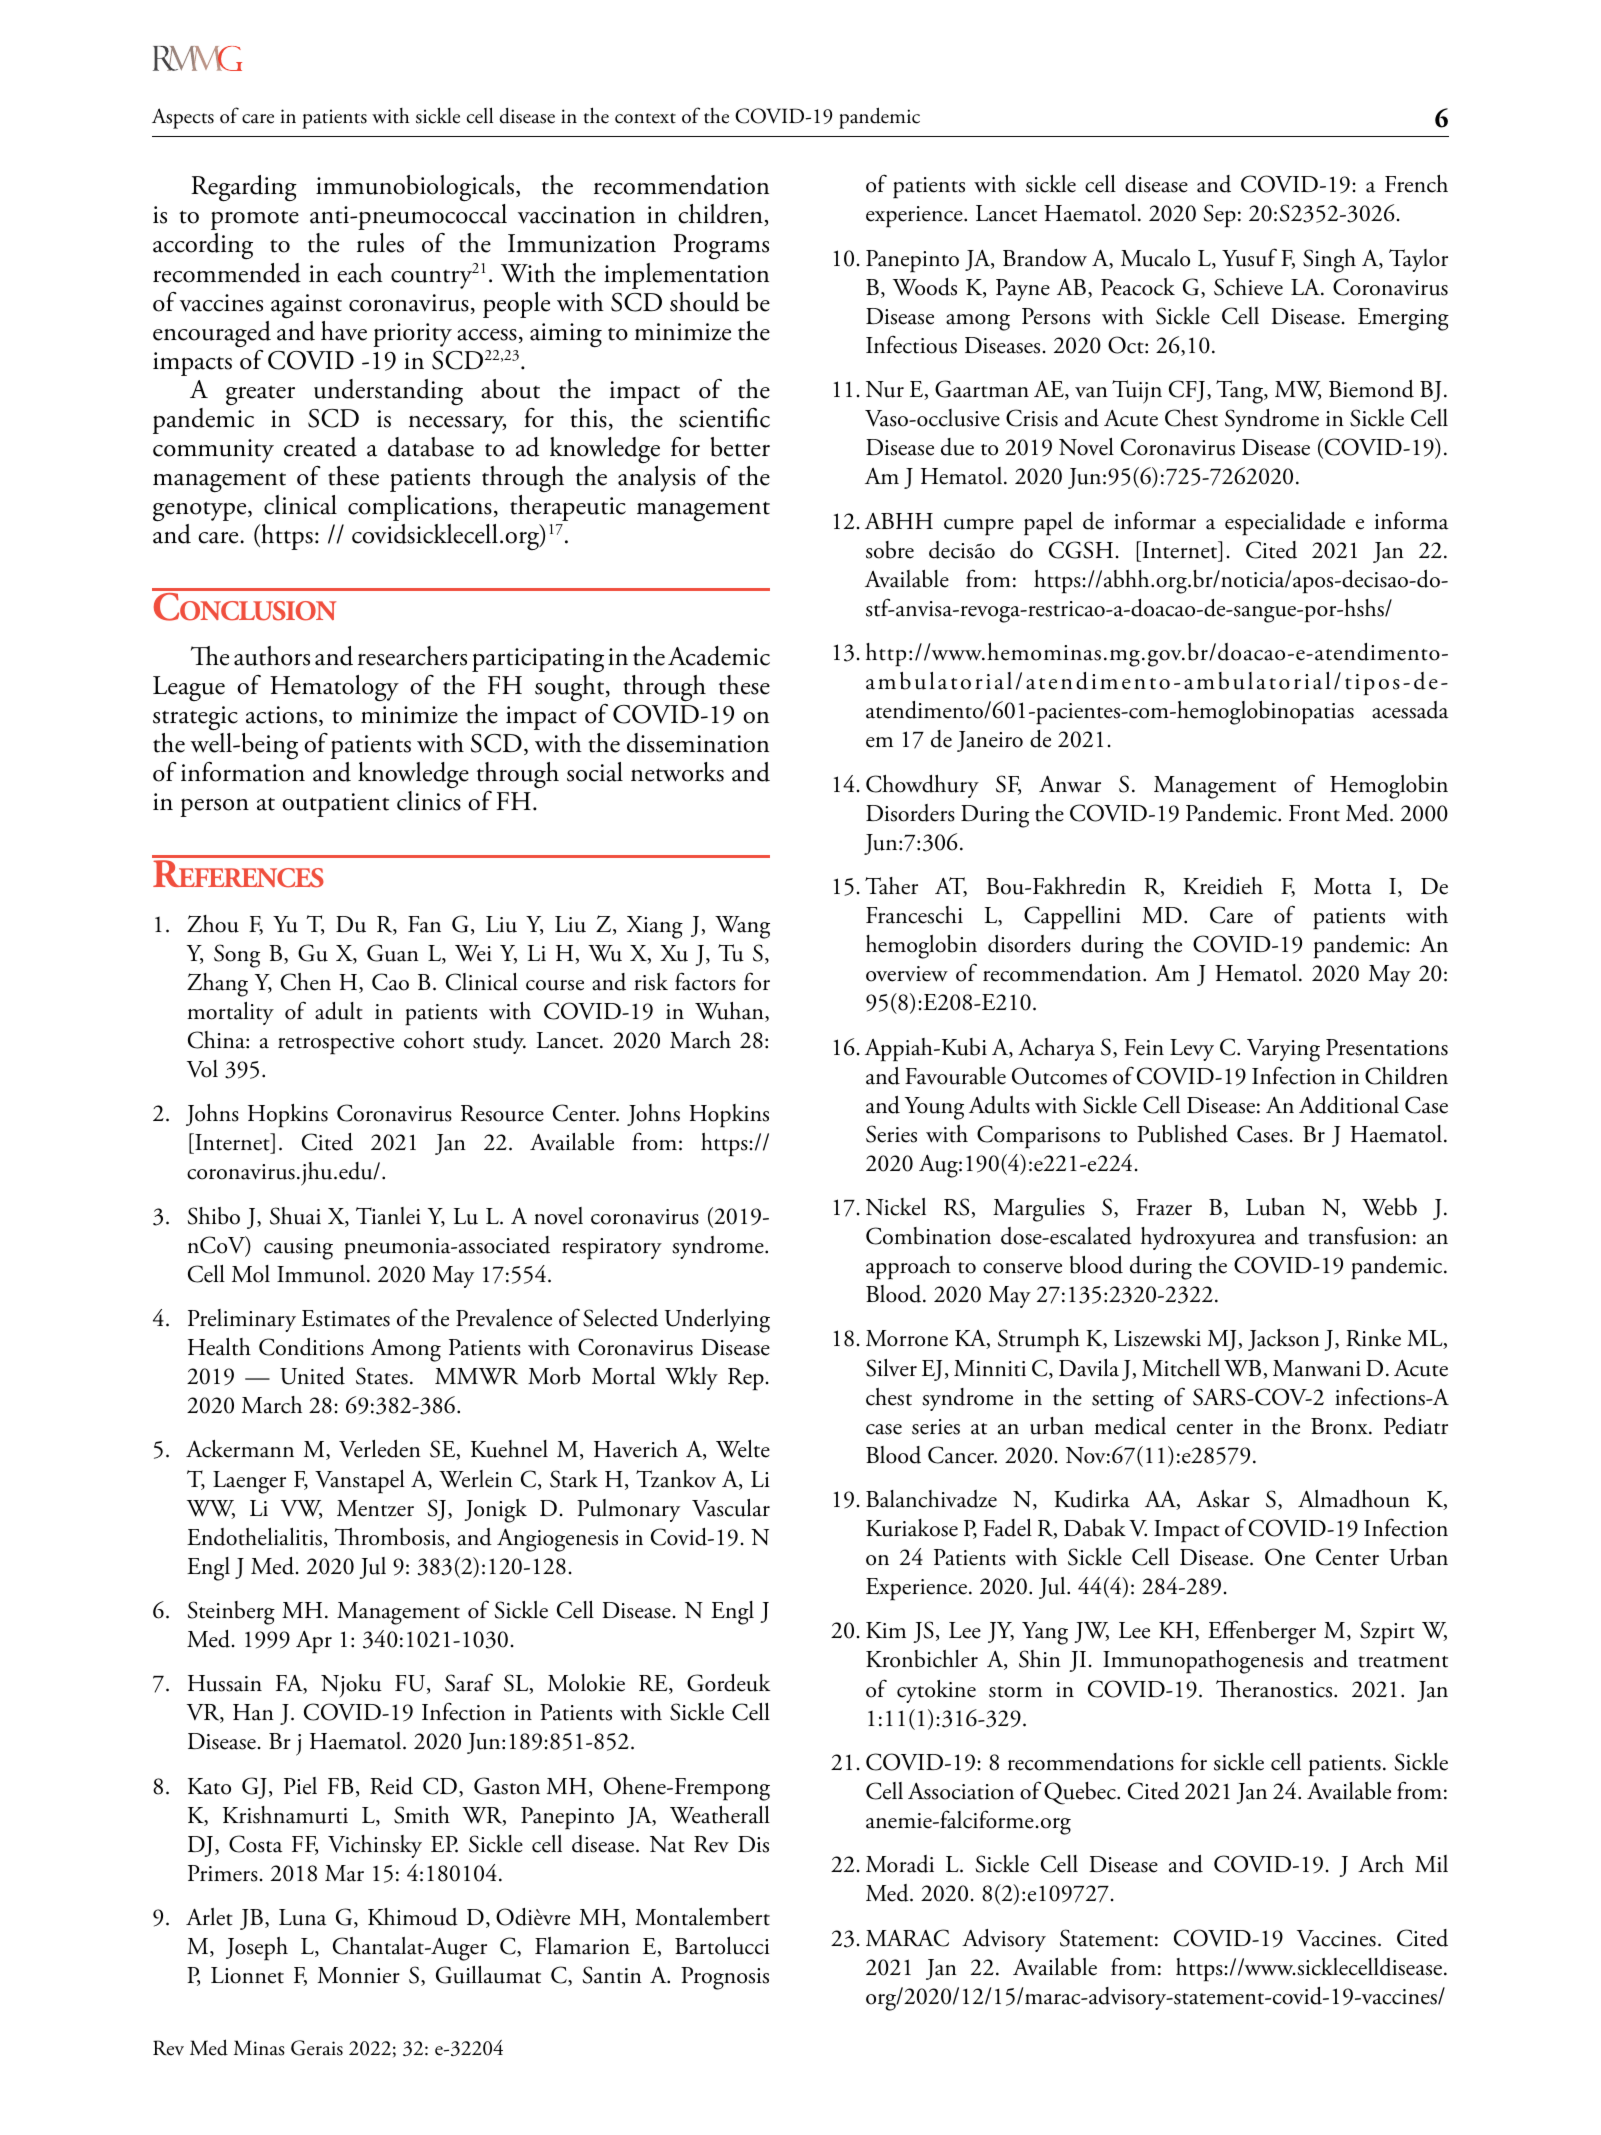 The image size is (1601, 2135). I want to click on Luna, so click(303, 1917).
